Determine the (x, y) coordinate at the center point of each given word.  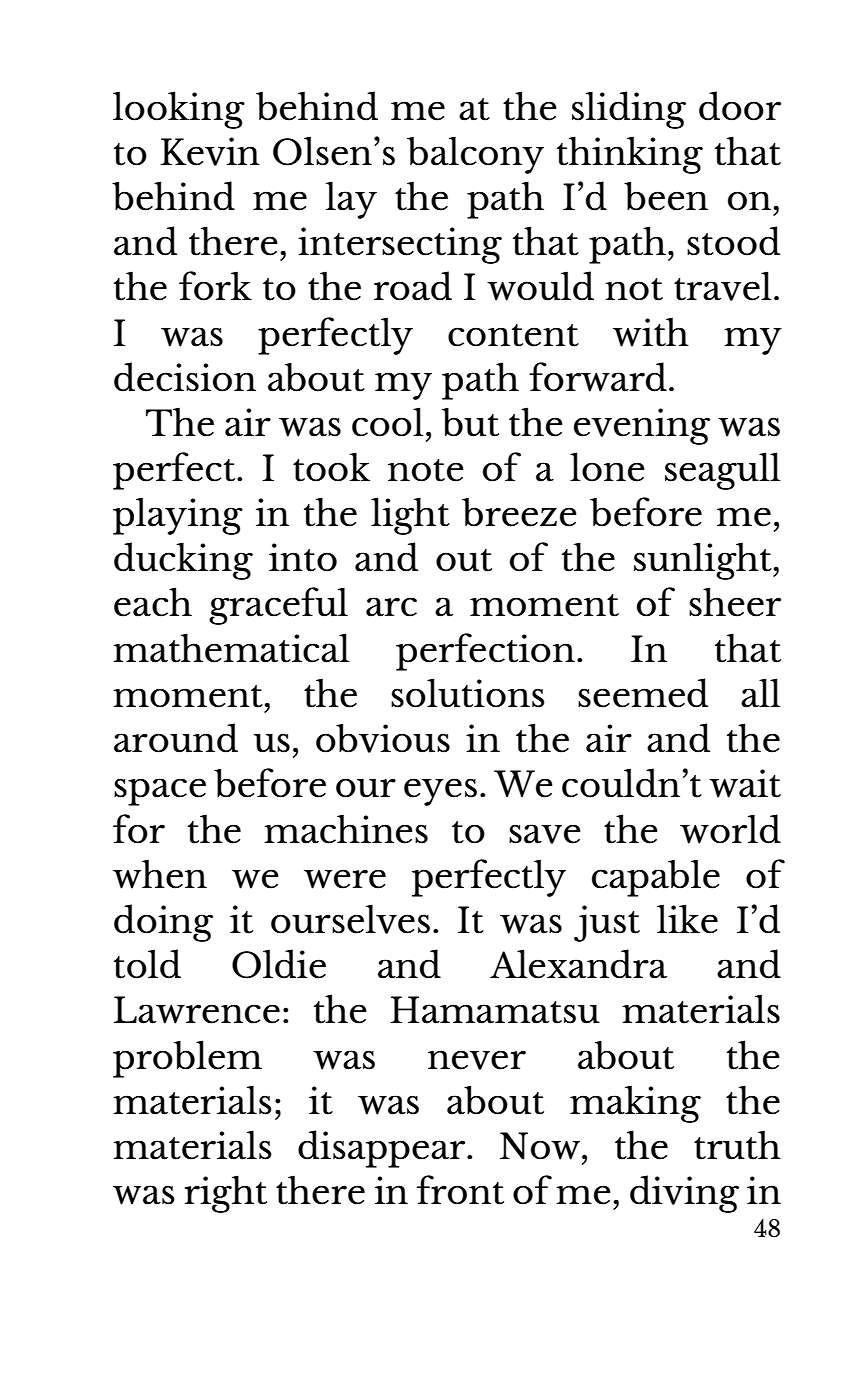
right (226, 1194)
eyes (440, 792)
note (426, 470)
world (730, 829)
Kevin (210, 151)
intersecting (400, 245)
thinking (630, 155)
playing (178, 516)
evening (642, 426)
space (160, 792)
